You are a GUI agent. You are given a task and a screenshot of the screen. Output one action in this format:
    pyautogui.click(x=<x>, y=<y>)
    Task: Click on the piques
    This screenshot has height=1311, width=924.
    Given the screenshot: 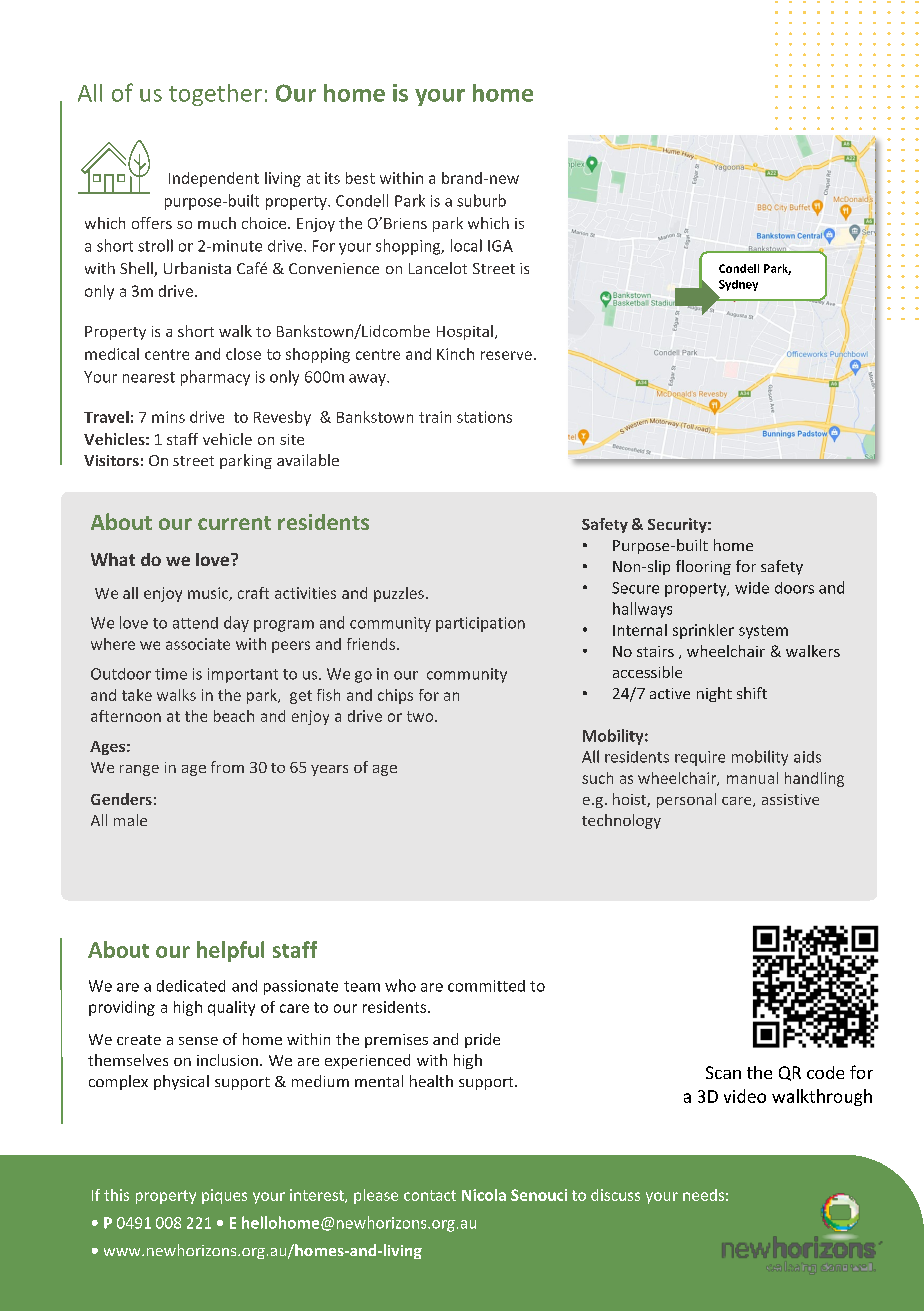 What is the action you would take?
    pyautogui.click(x=224, y=1196)
